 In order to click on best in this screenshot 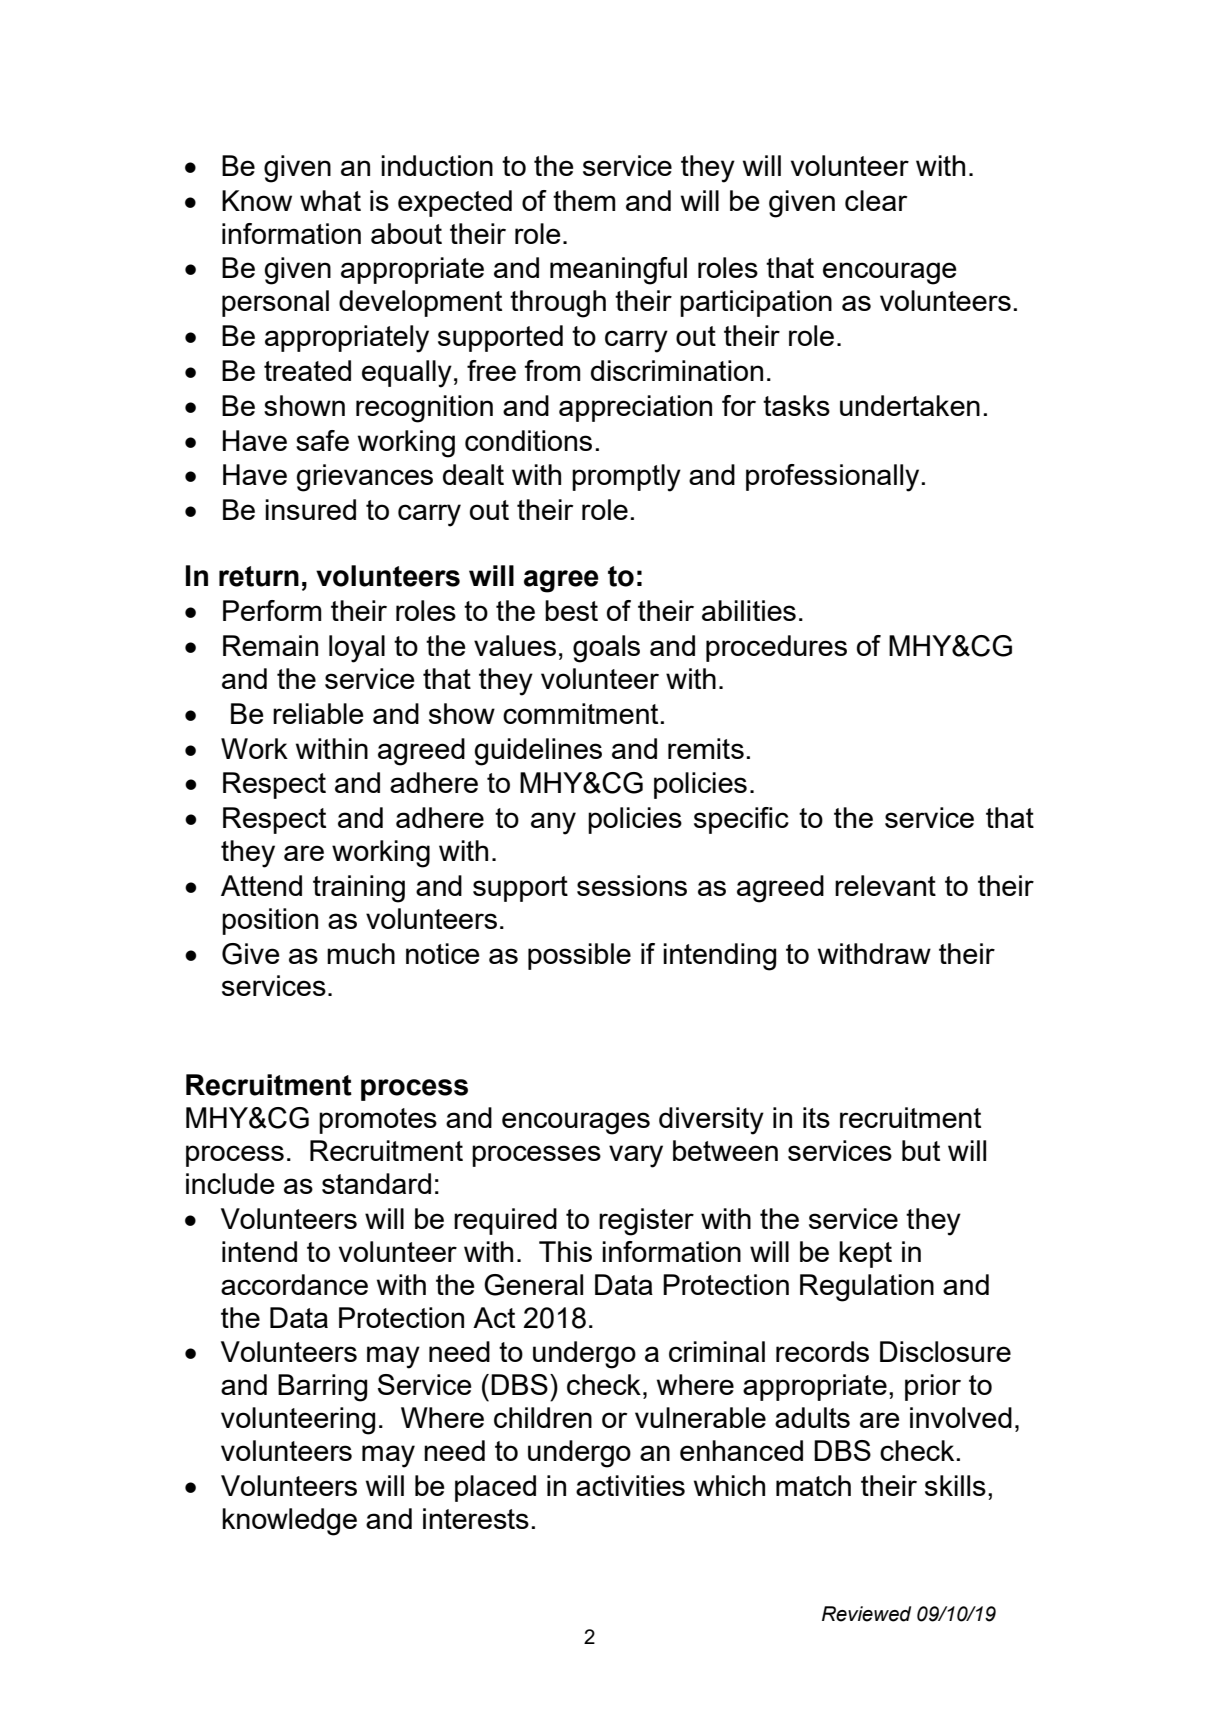, I will do `click(571, 610)`.
